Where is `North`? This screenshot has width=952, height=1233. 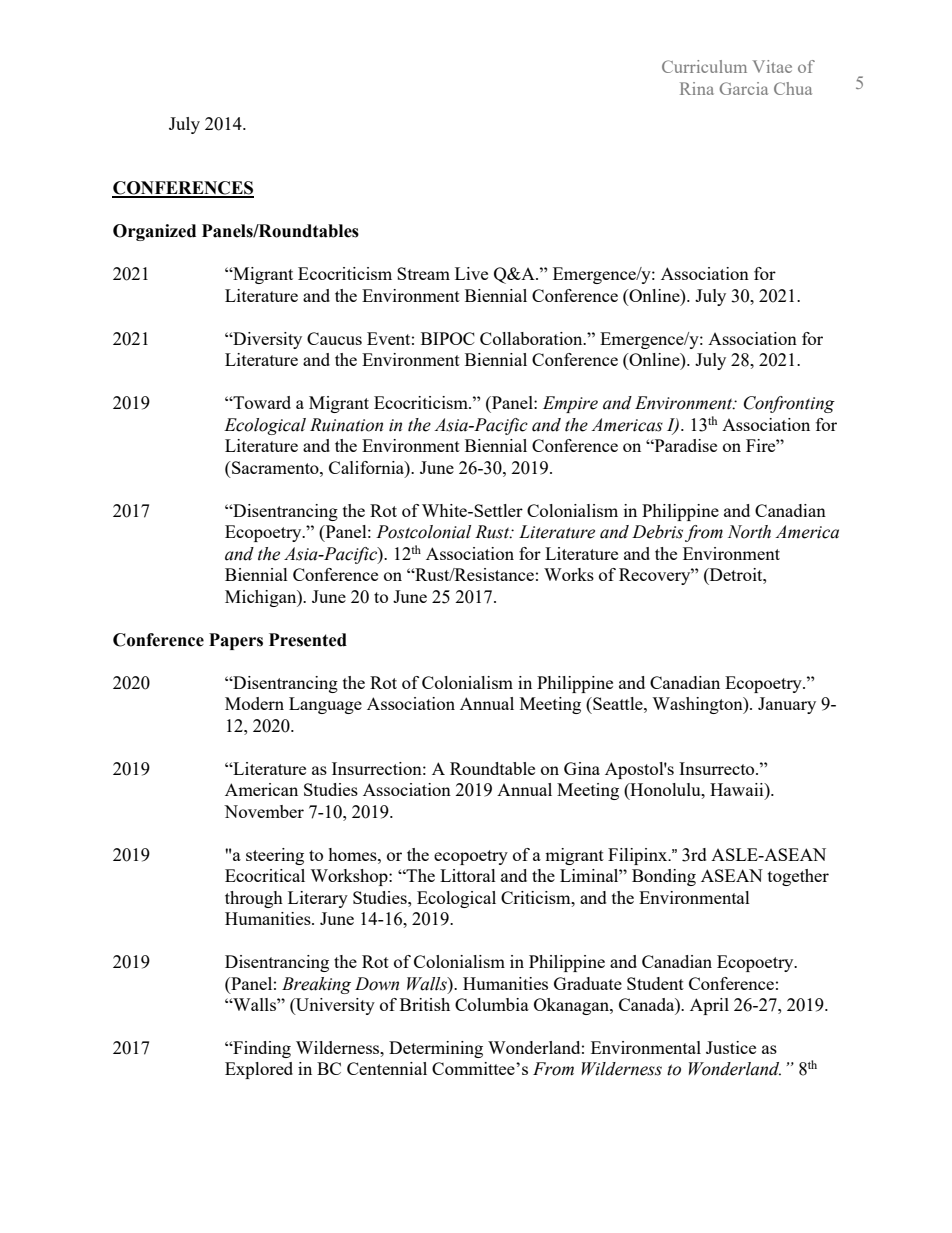 North is located at coordinates (749, 532).
